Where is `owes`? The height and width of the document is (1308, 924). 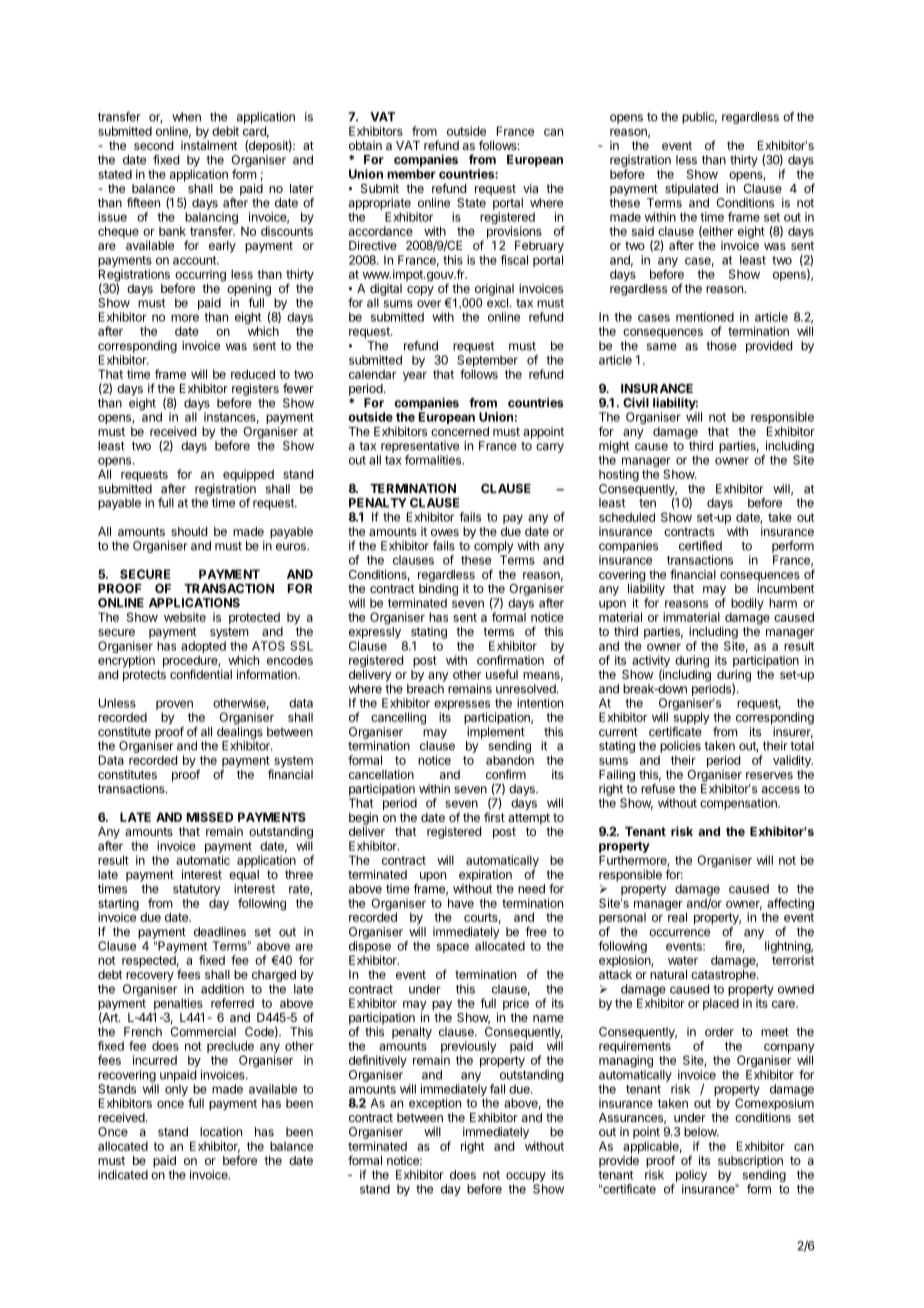
owes is located at coordinates (445, 532).
